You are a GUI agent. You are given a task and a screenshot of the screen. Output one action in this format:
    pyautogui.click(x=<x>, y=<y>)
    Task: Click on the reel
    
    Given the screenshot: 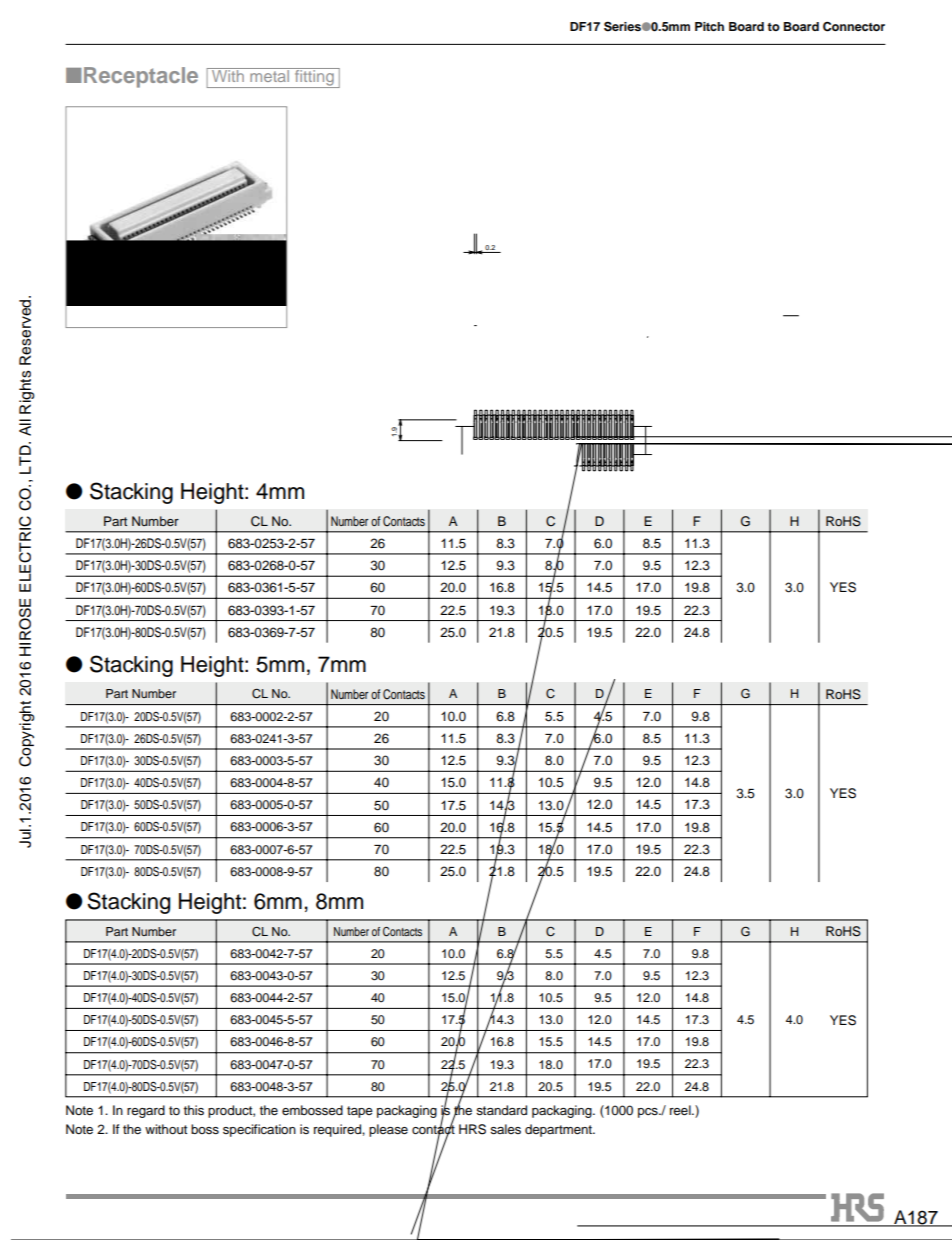 What is the action you would take?
    pyautogui.click(x=681, y=1110)
